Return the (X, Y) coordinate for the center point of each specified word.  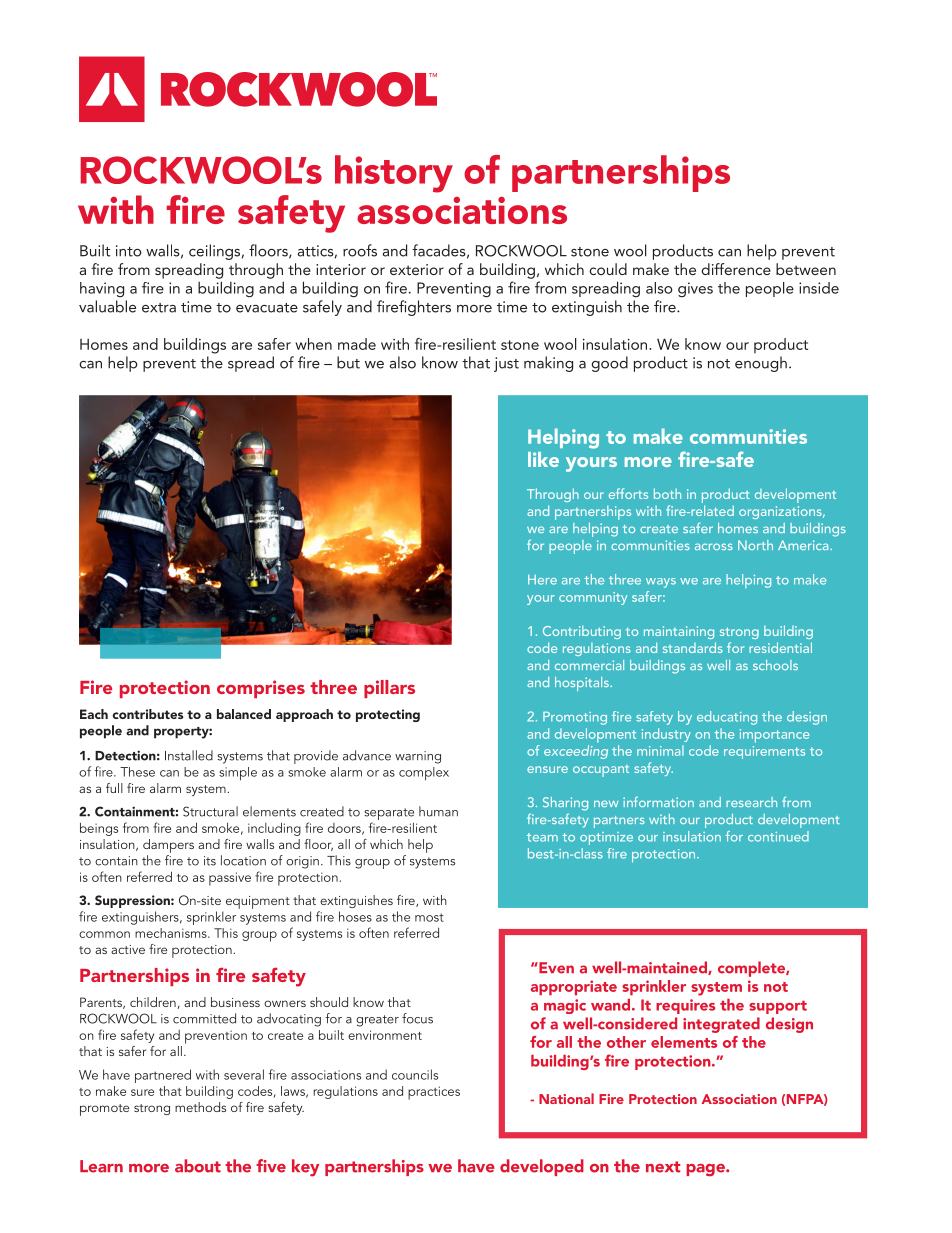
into (129, 251)
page (706, 1170)
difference (736, 269)
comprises (261, 689)
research (751, 802)
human (438, 811)
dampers (168, 846)
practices (434, 1093)
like (543, 459)
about (198, 1166)
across (714, 546)
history (394, 174)
